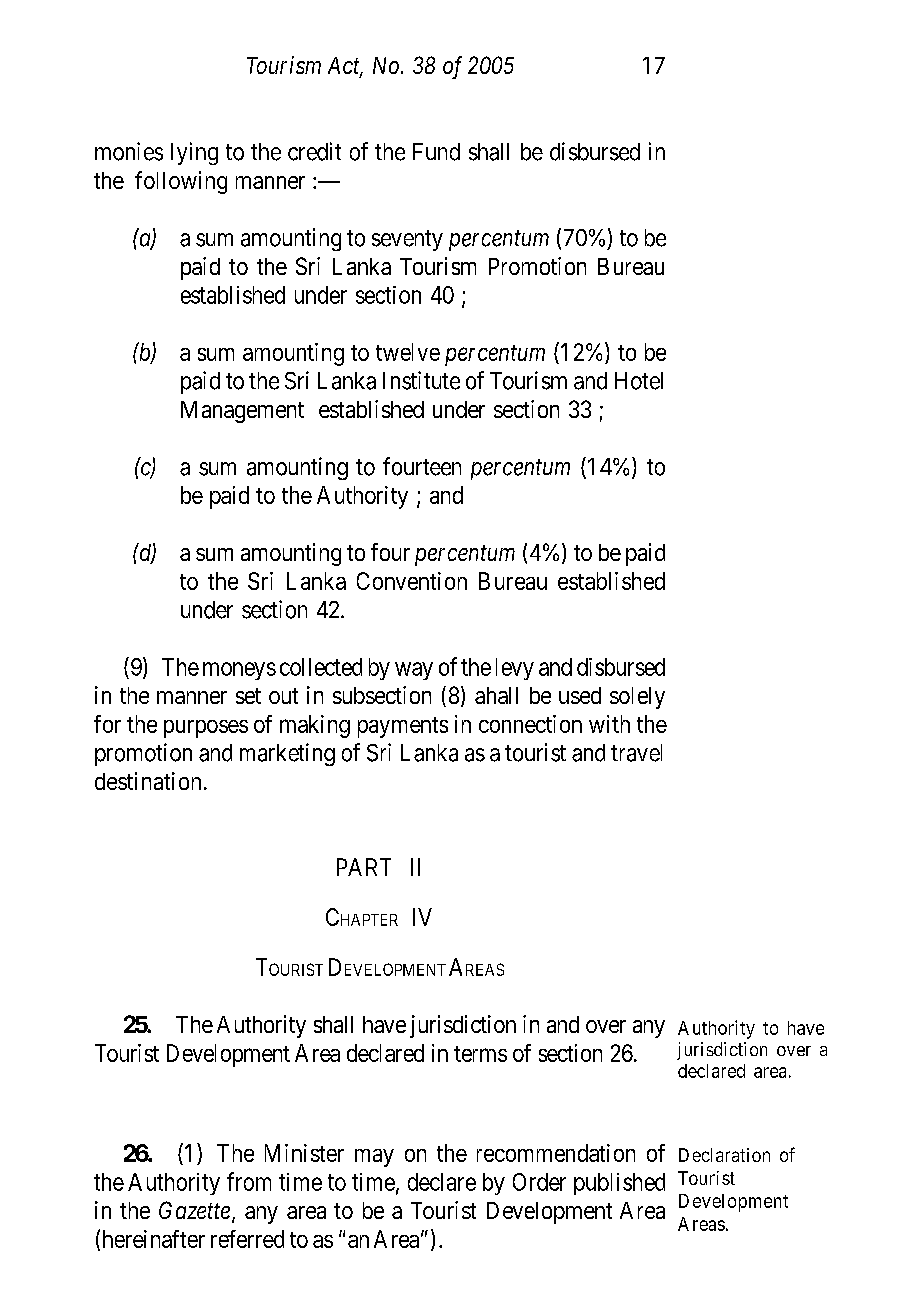  Describe the element at coordinates (637, 698) in the screenshot. I see `solely` at that location.
